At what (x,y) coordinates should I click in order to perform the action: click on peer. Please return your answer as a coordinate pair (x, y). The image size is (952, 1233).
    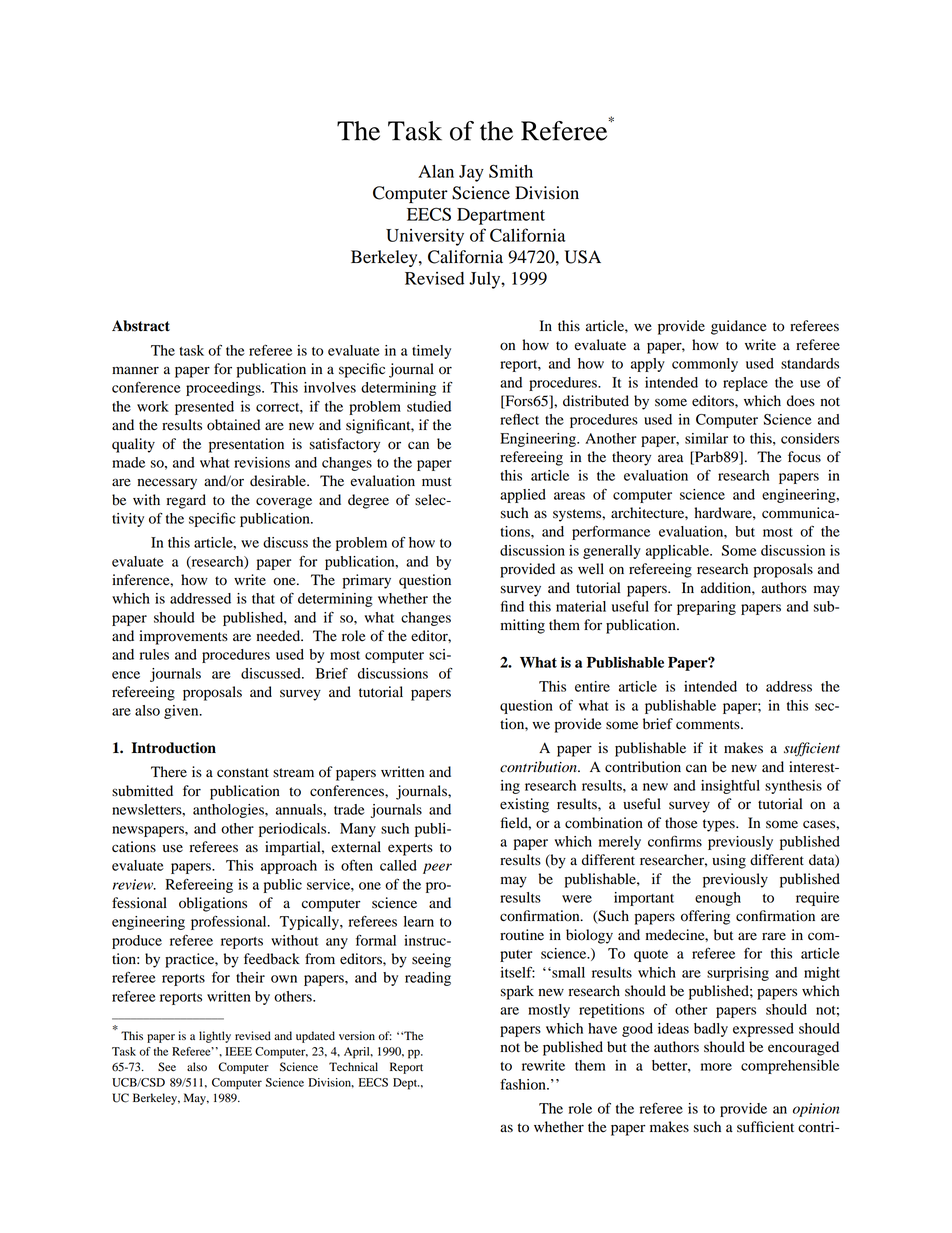
    Looking at the image, I should click on (437, 868).
